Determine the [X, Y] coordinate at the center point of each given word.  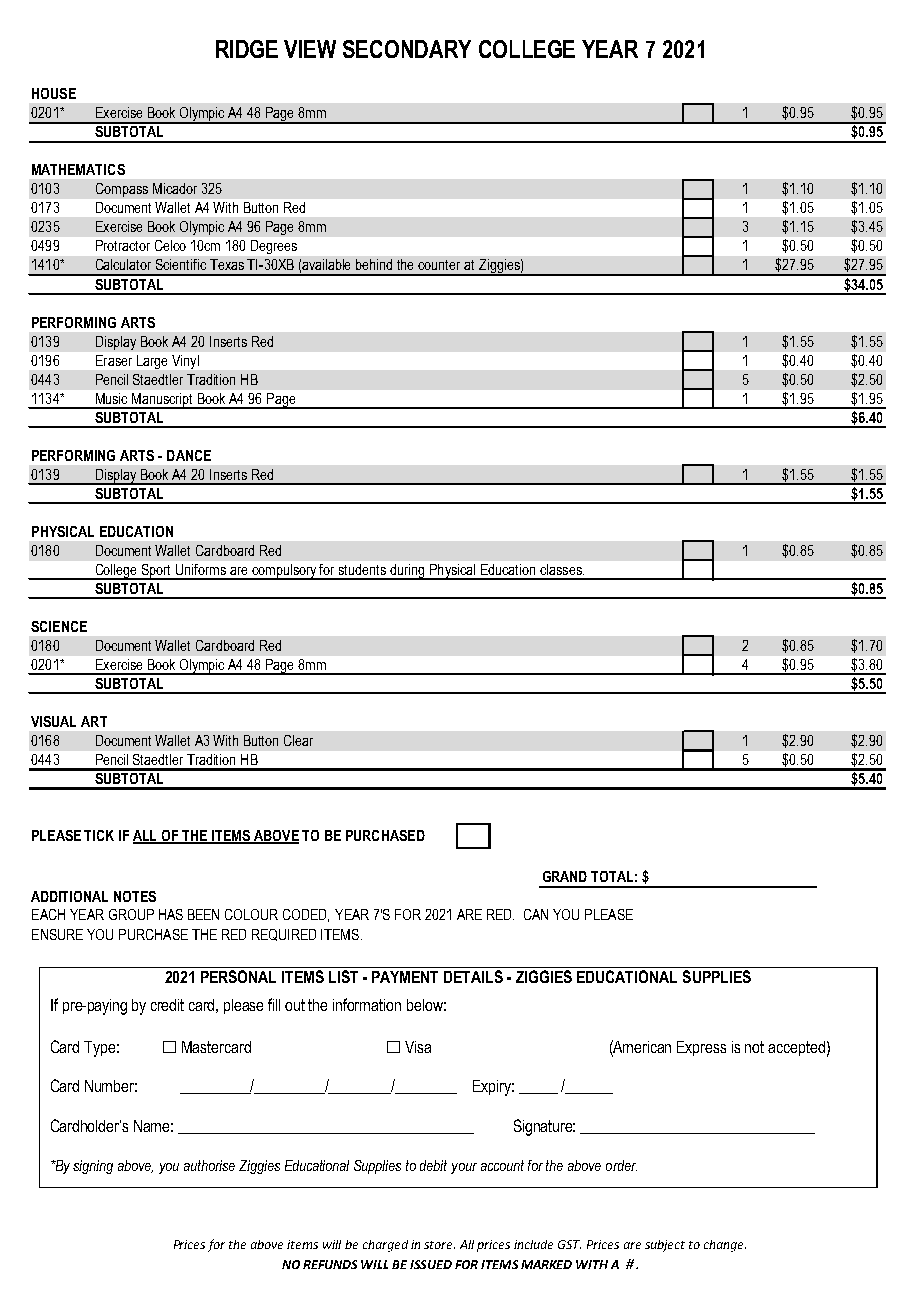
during [407, 572]
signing [93, 1167]
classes [562, 569]
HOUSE [54, 93]
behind [374, 264]
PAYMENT [405, 977]
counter [439, 265]
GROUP [131, 914]
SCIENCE [59, 626]
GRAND [565, 876]
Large [152, 362]
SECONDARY [407, 49]
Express [701, 1048]
